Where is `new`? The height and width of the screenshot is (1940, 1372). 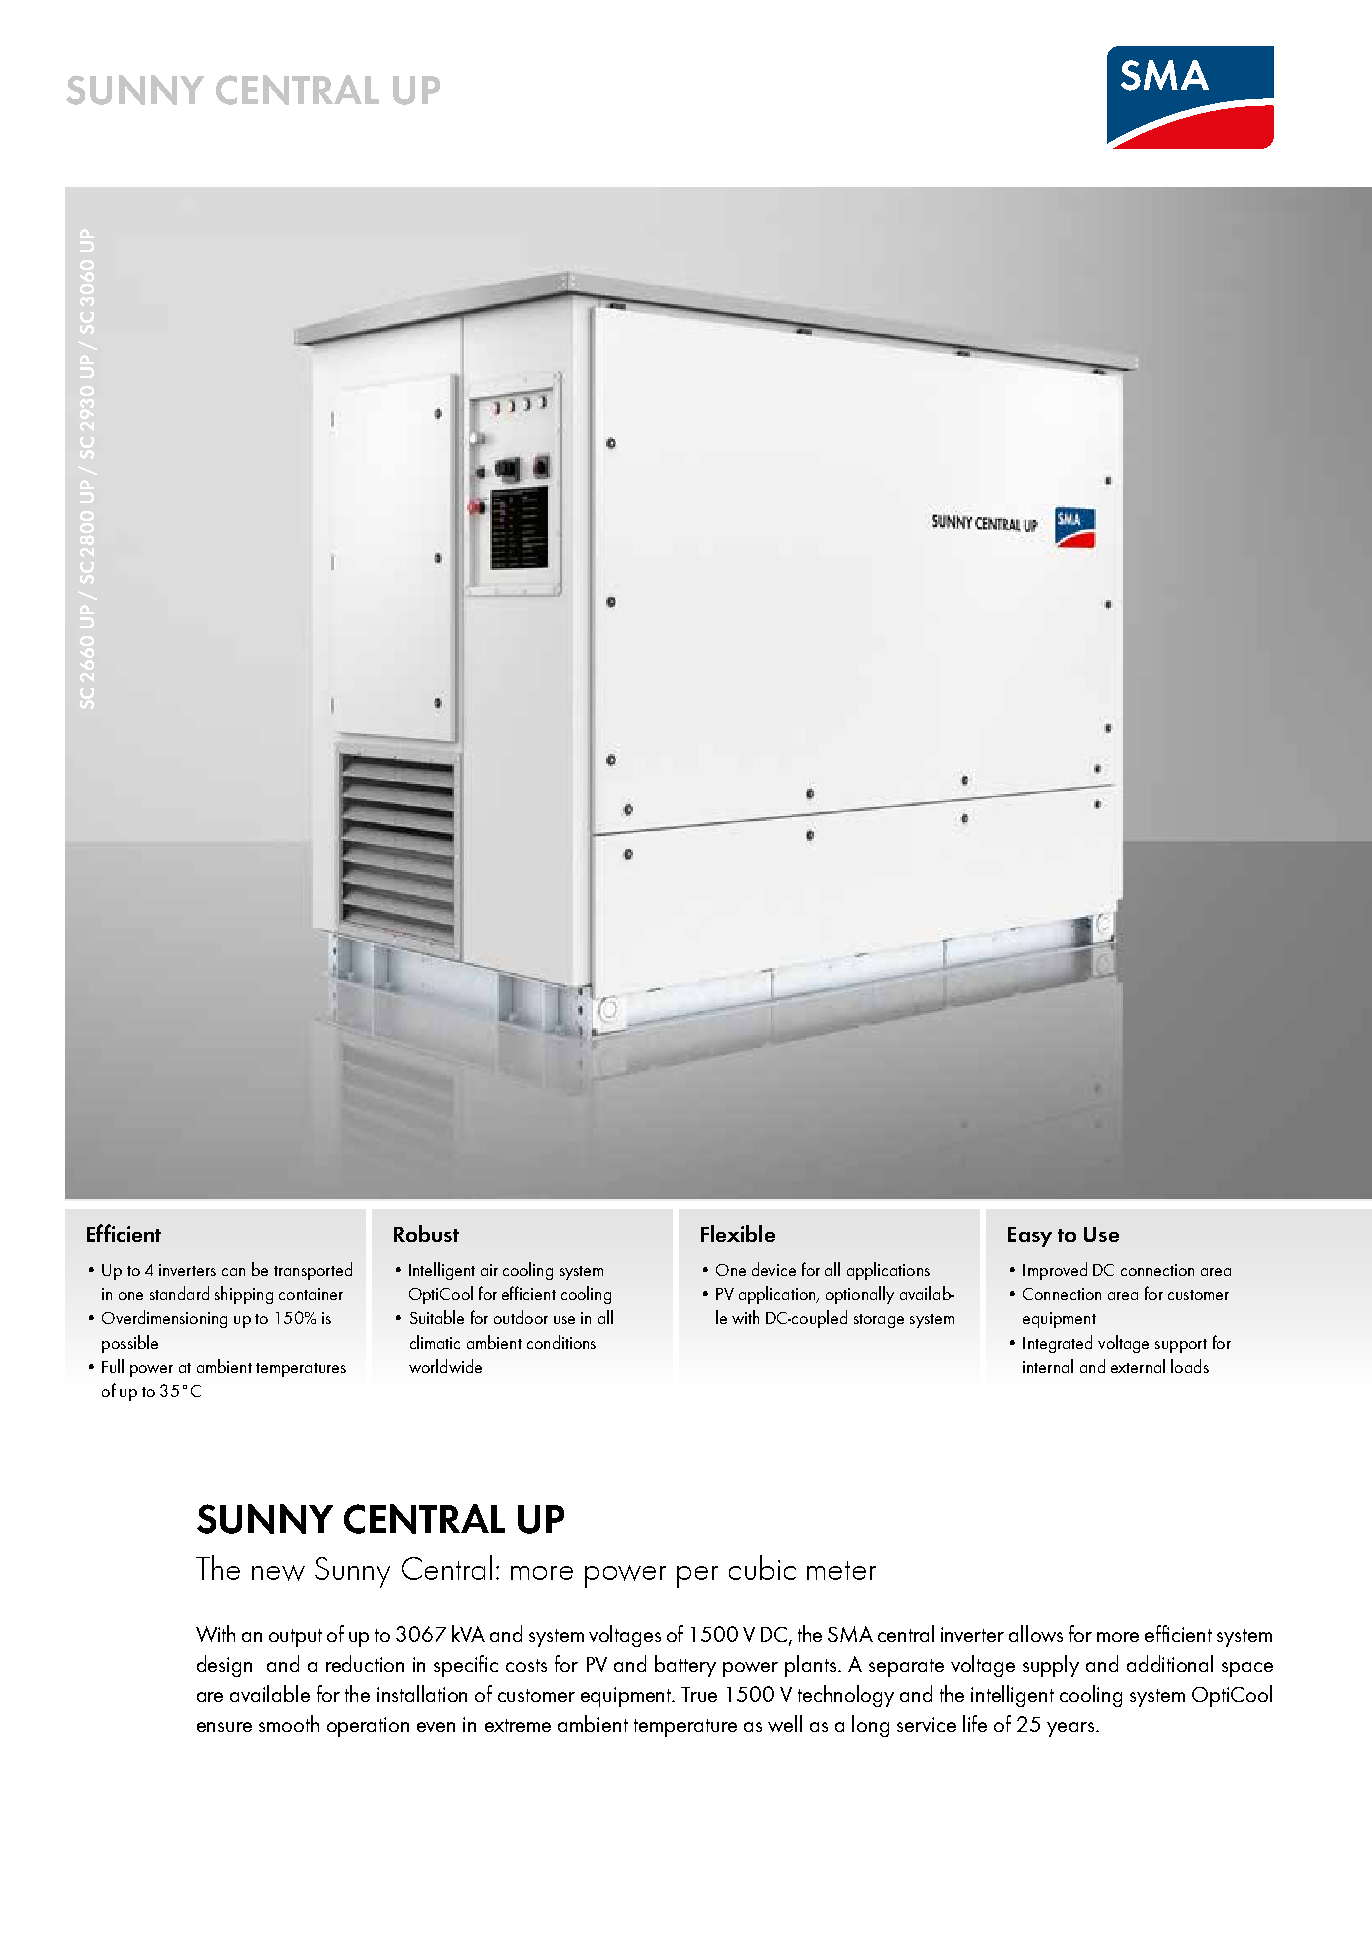
new is located at coordinates (278, 1573).
